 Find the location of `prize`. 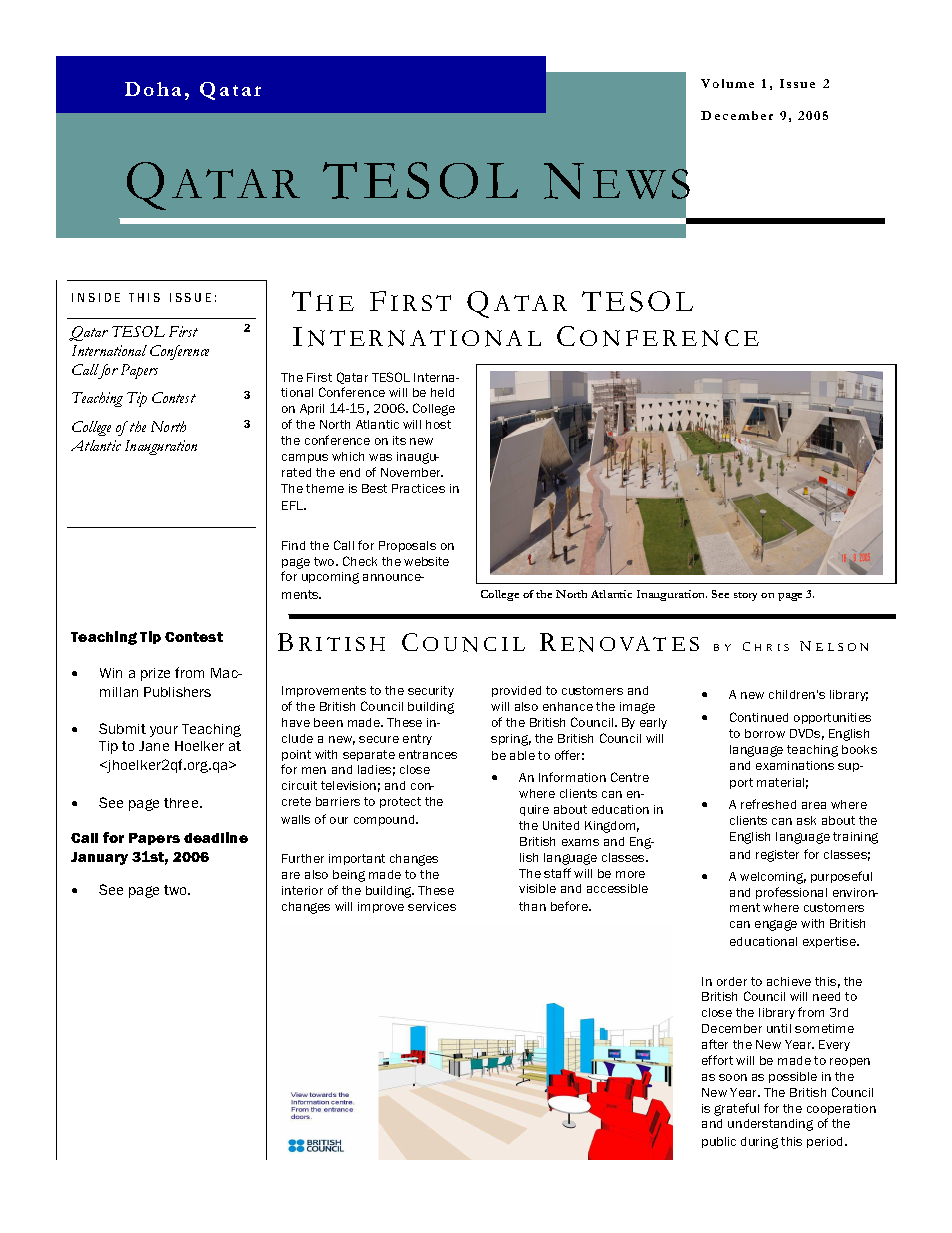

prize is located at coordinates (155, 674).
